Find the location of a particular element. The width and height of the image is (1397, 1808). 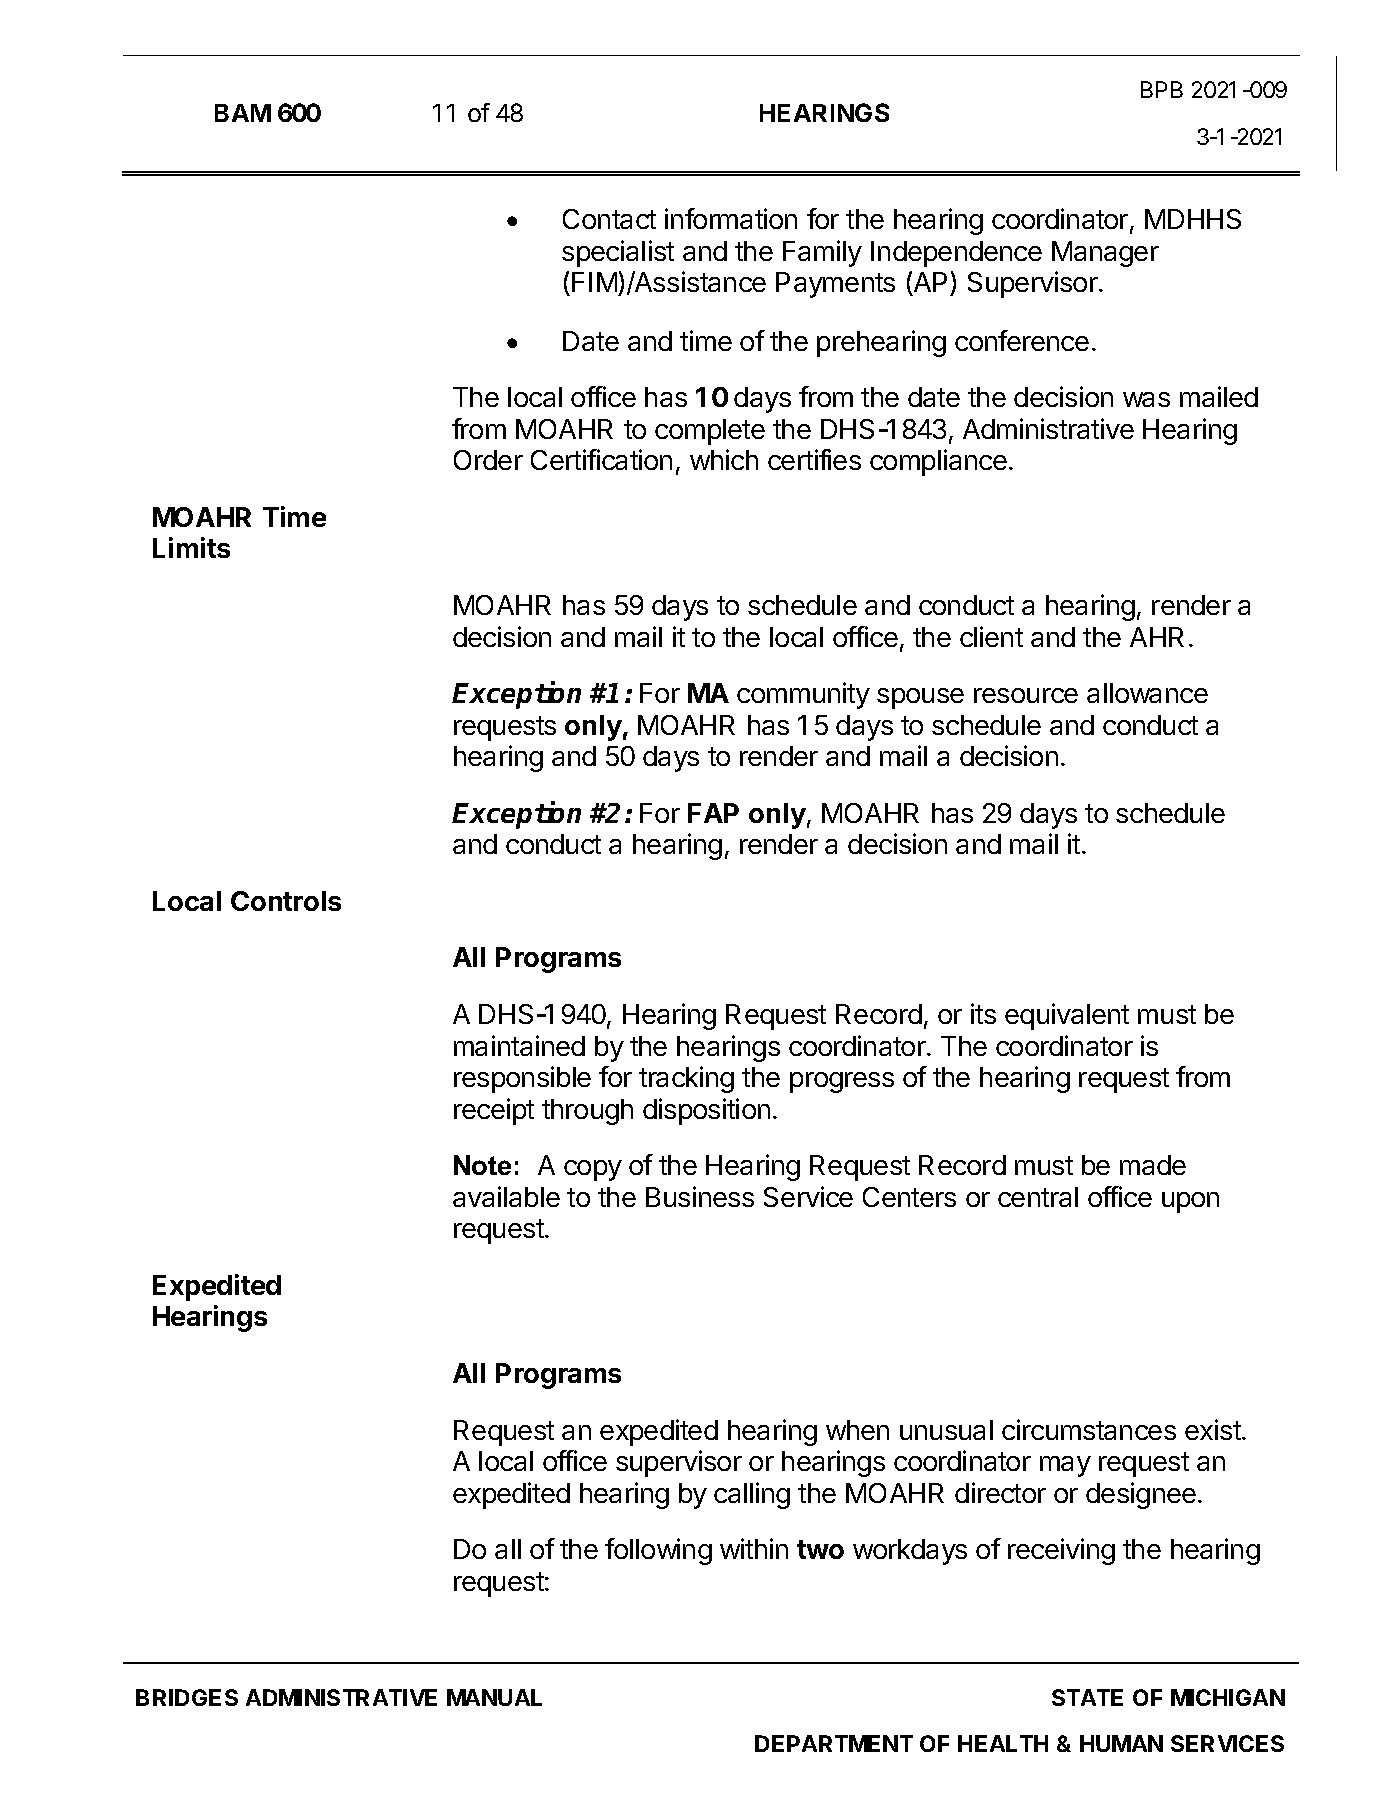

STATE is located at coordinates (1087, 1697).
